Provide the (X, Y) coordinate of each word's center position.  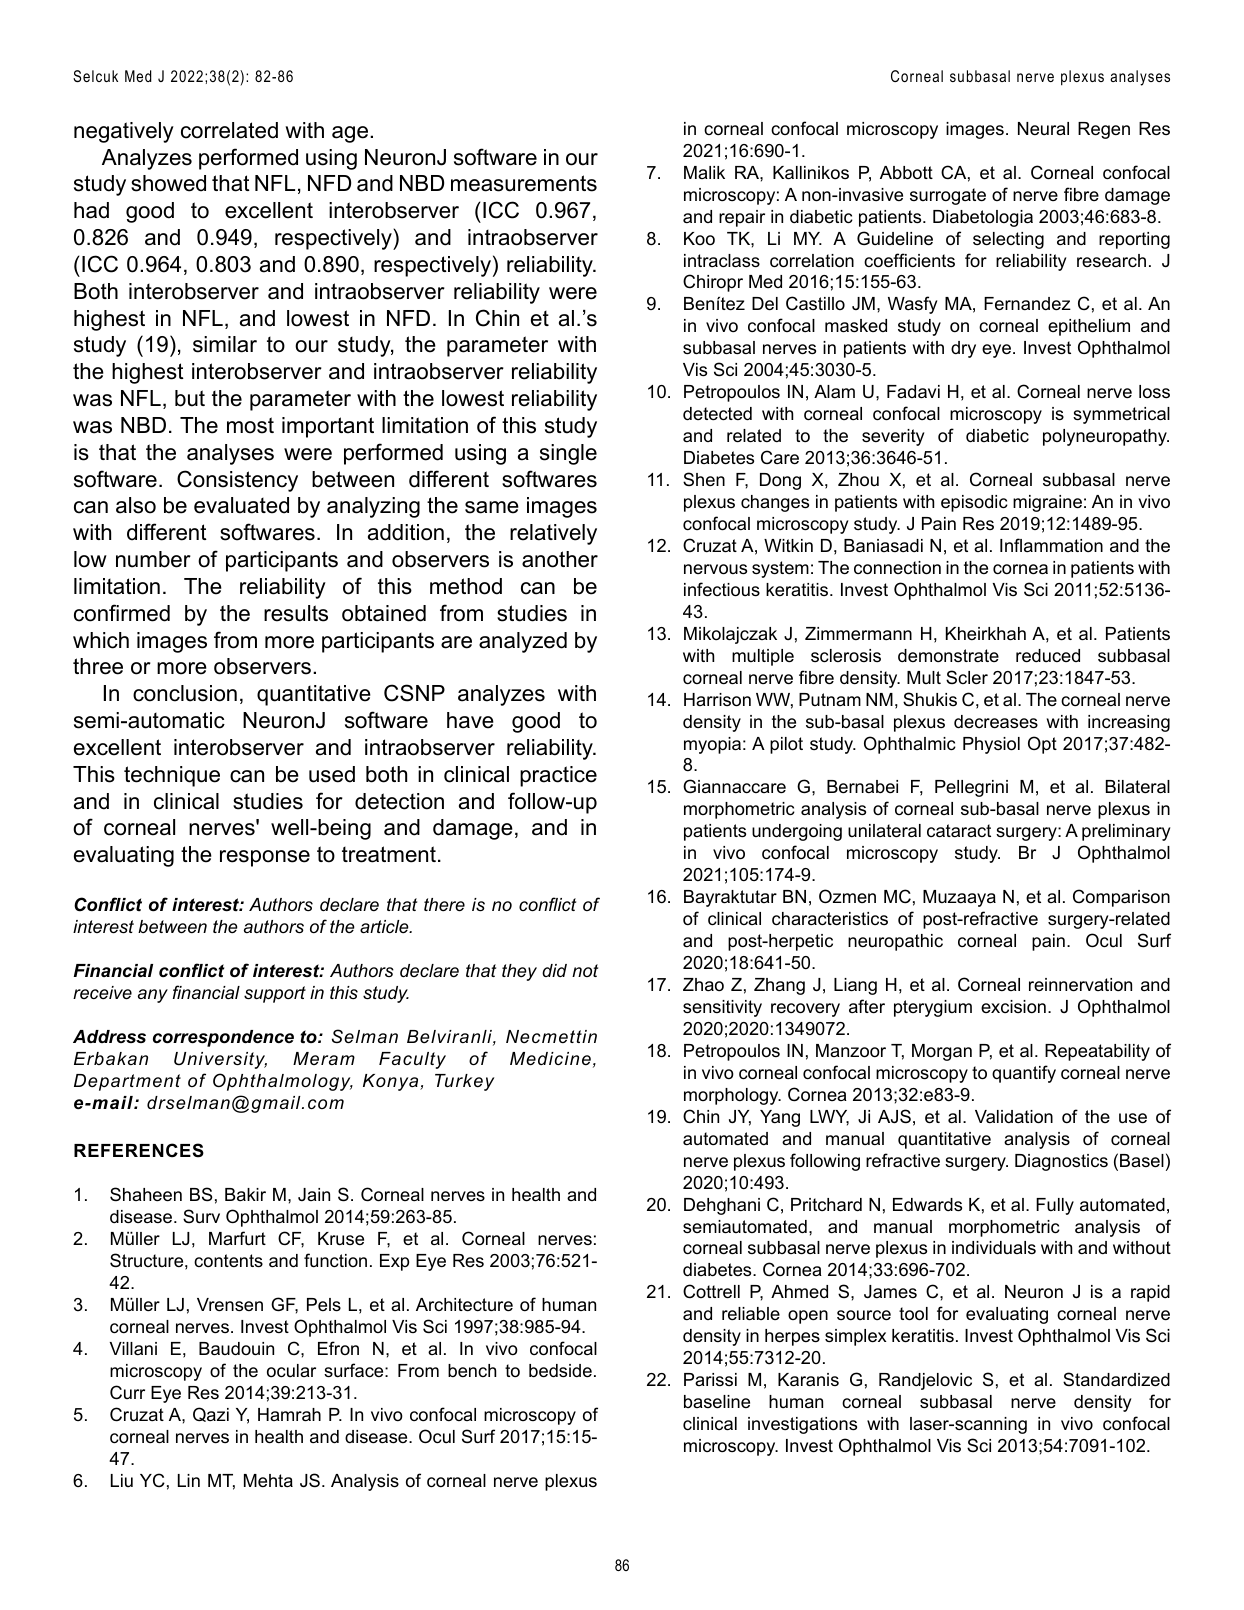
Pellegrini (971, 788)
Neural (1043, 128)
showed (168, 183)
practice (558, 776)
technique (172, 776)
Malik (704, 172)
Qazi (211, 1414)
